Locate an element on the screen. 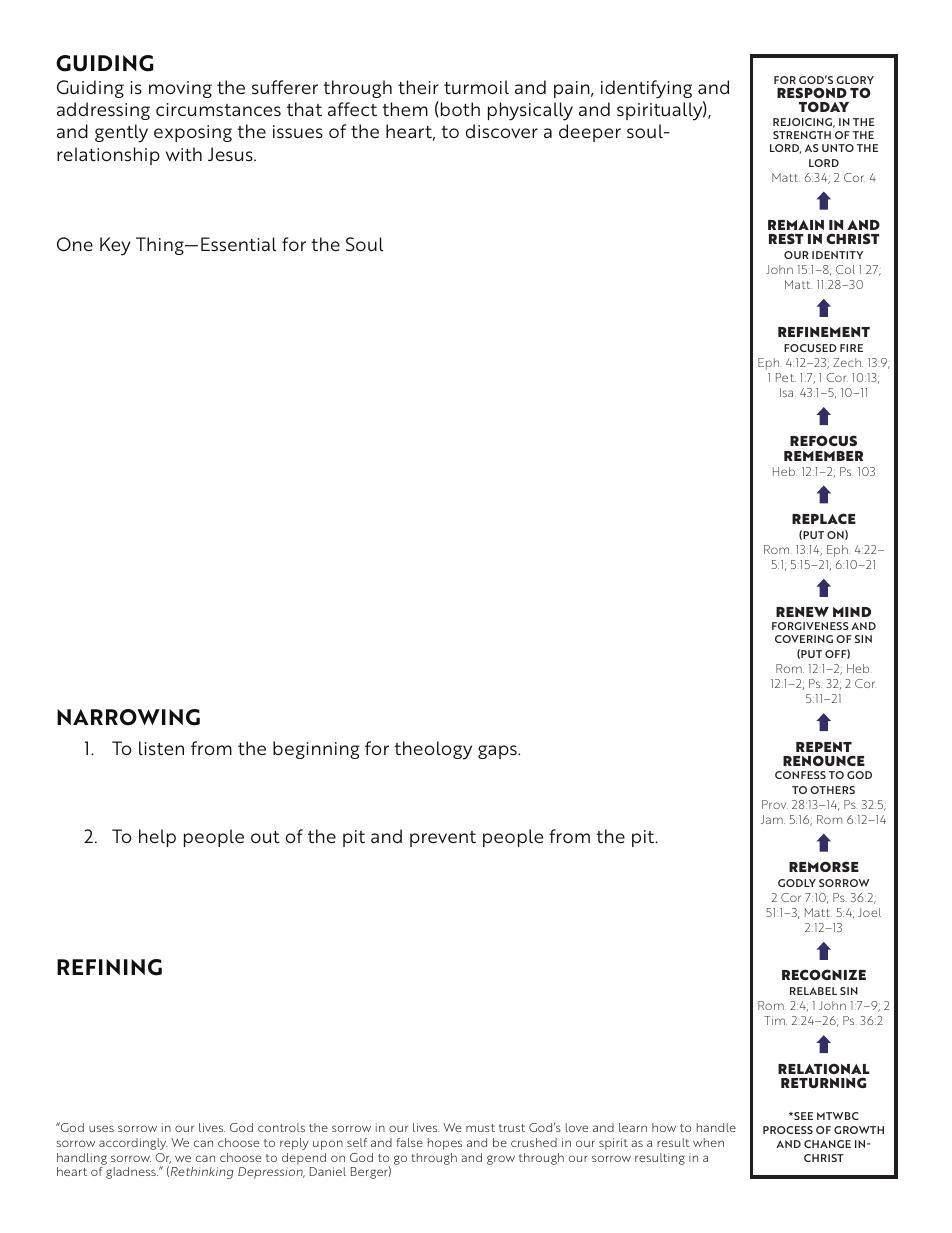  exposing is located at coordinates (193, 133).
